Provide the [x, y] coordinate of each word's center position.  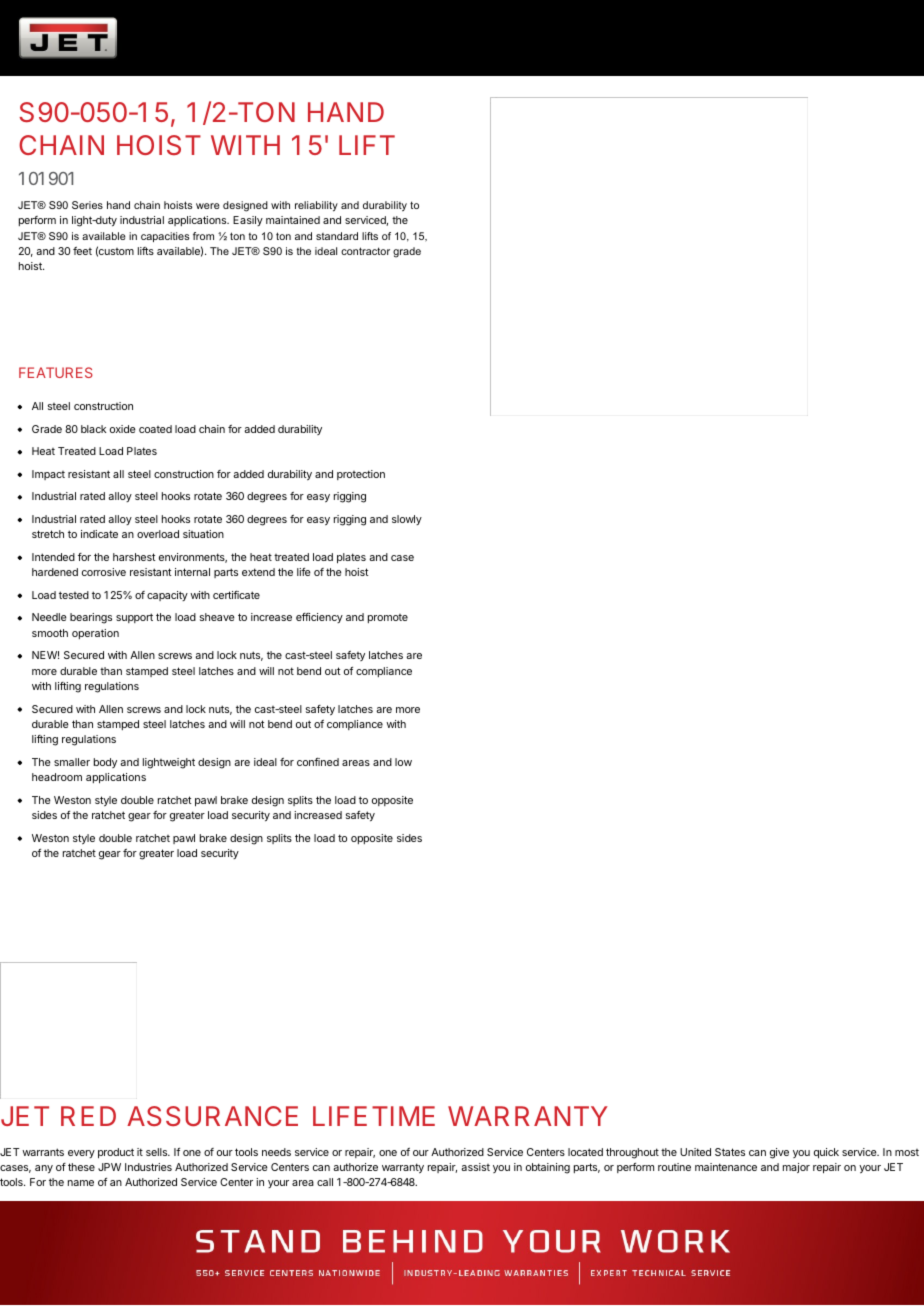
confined [318, 762]
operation [95, 634]
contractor [365, 251]
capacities [165, 237]
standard [337, 236]
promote [388, 618]
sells [158, 1152]
